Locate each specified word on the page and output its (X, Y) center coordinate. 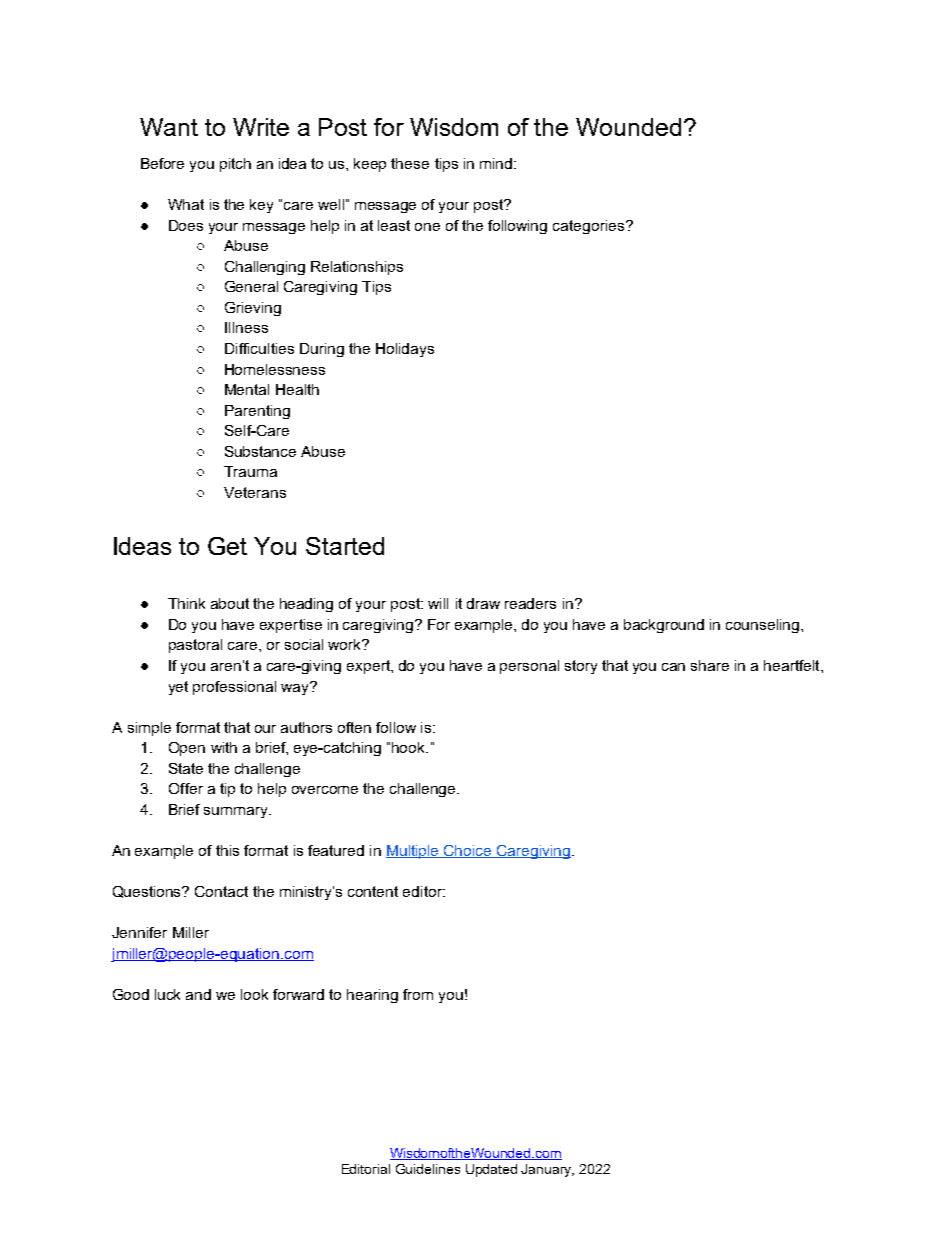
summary (237, 812)
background (664, 626)
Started (345, 546)
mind (496, 163)
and (198, 994)
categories (590, 227)
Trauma (250, 471)
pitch (235, 165)
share (710, 665)
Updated (491, 1170)
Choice (468, 851)
